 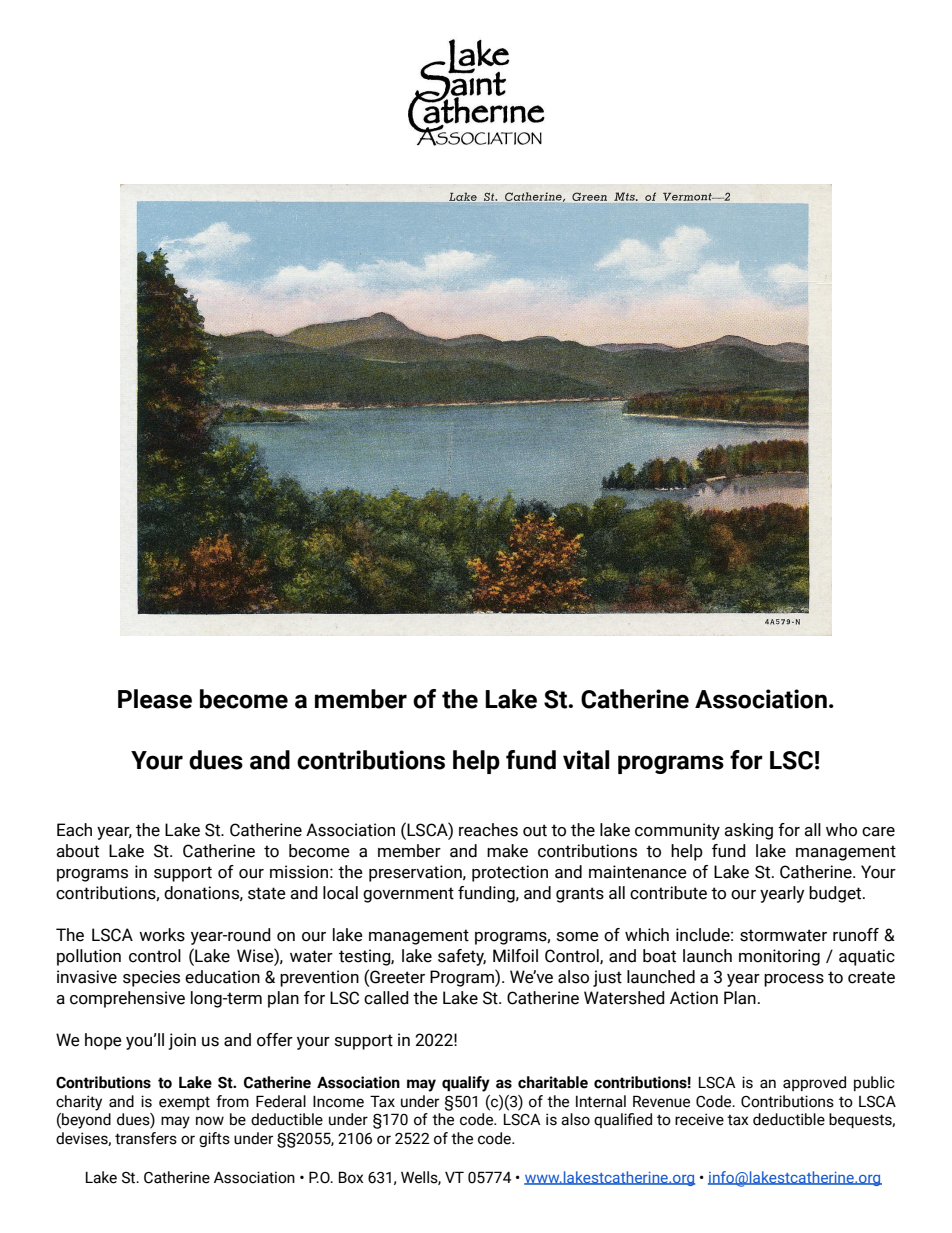 I want to click on receive, so click(x=699, y=1119).
